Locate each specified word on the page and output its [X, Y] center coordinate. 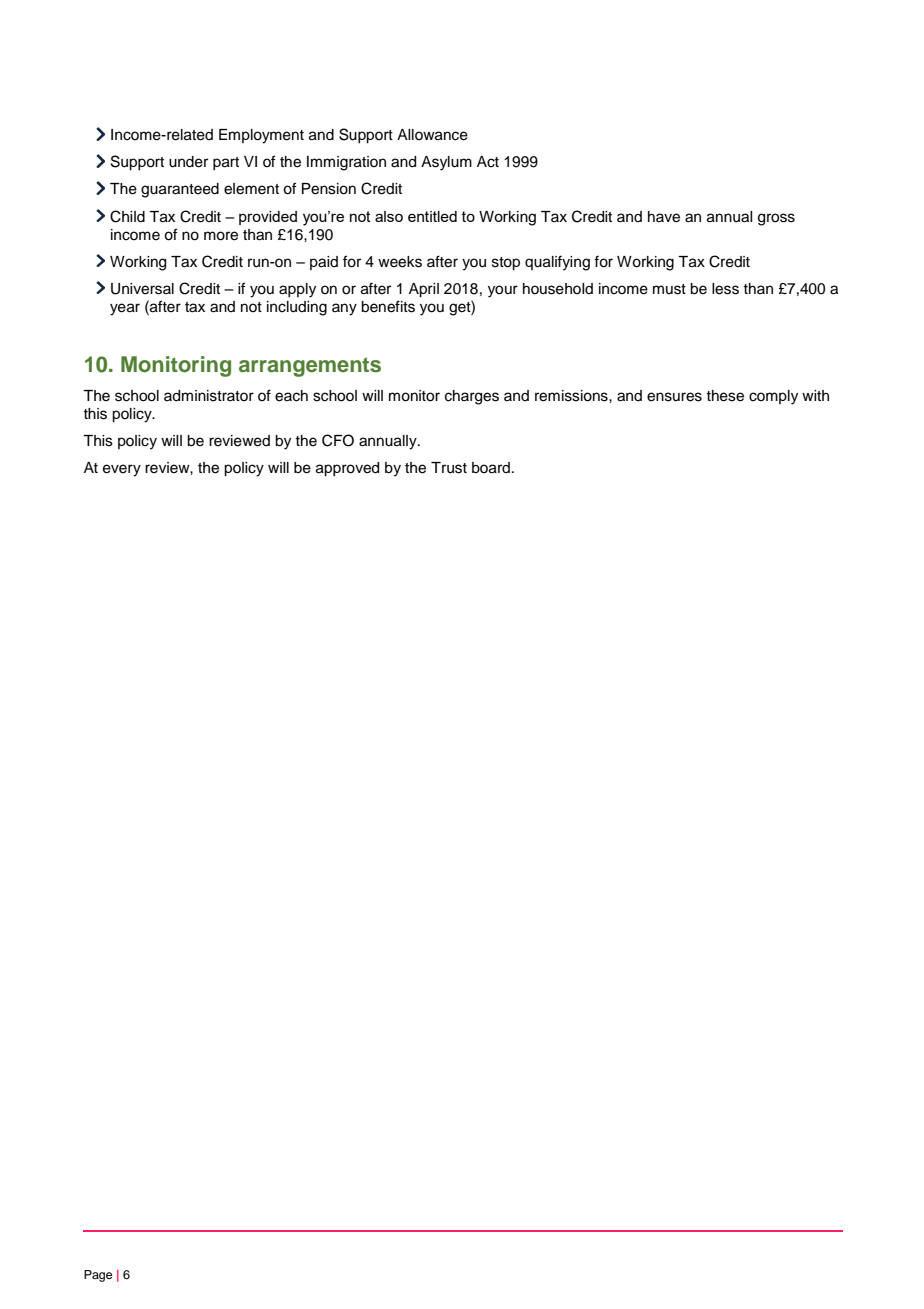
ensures [674, 397]
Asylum [446, 163]
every [122, 470]
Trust [449, 468]
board [491, 468]
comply [773, 397]
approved [347, 469]
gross [776, 219]
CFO [338, 440]
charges [472, 397]
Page [98, 1276]
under [188, 162]
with [815, 395]
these [725, 396]
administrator [209, 396]
